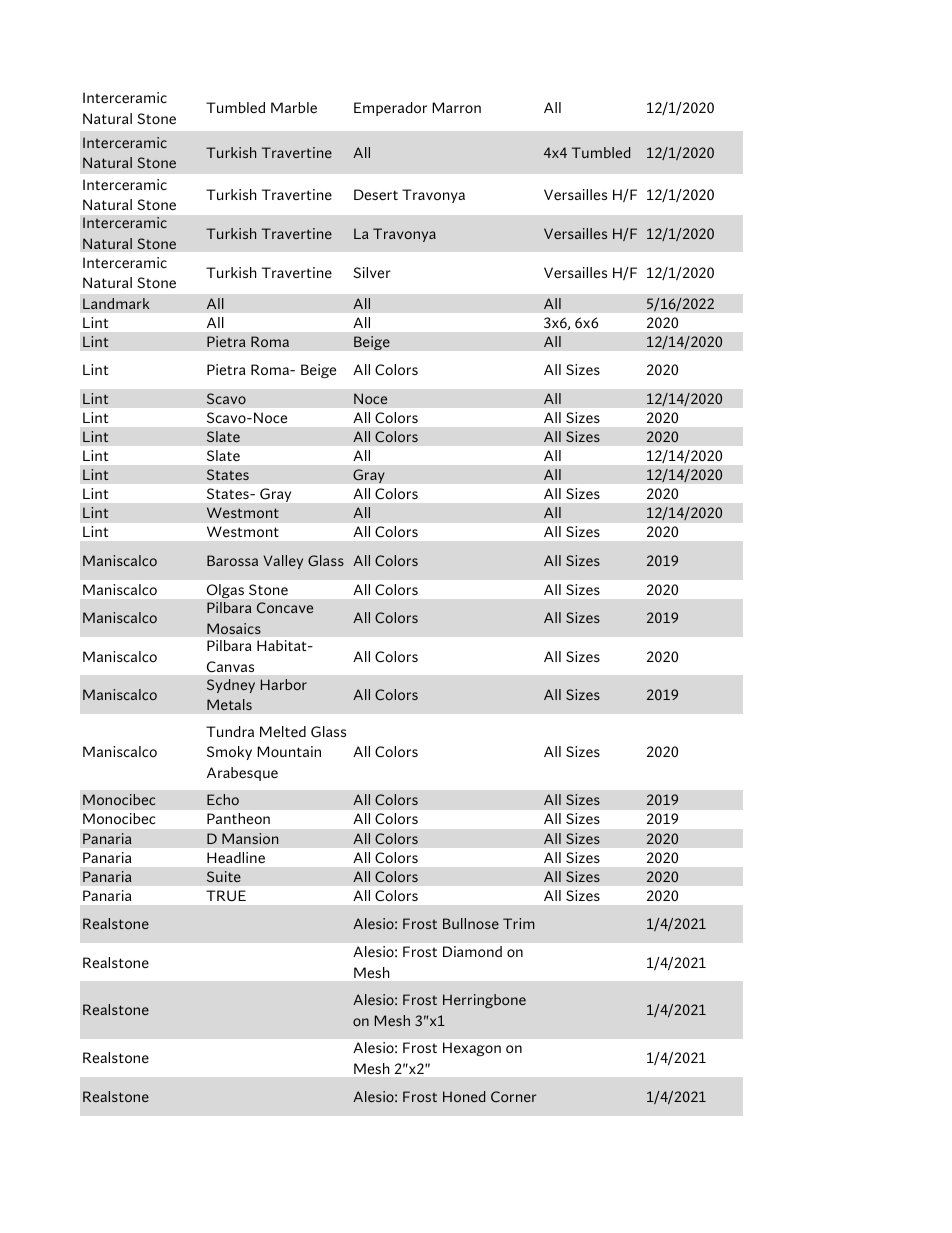 This screenshot has width=952, height=1233. Describe the element at coordinates (472, 1049) in the screenshot. I see `Hexagon` at that location.
